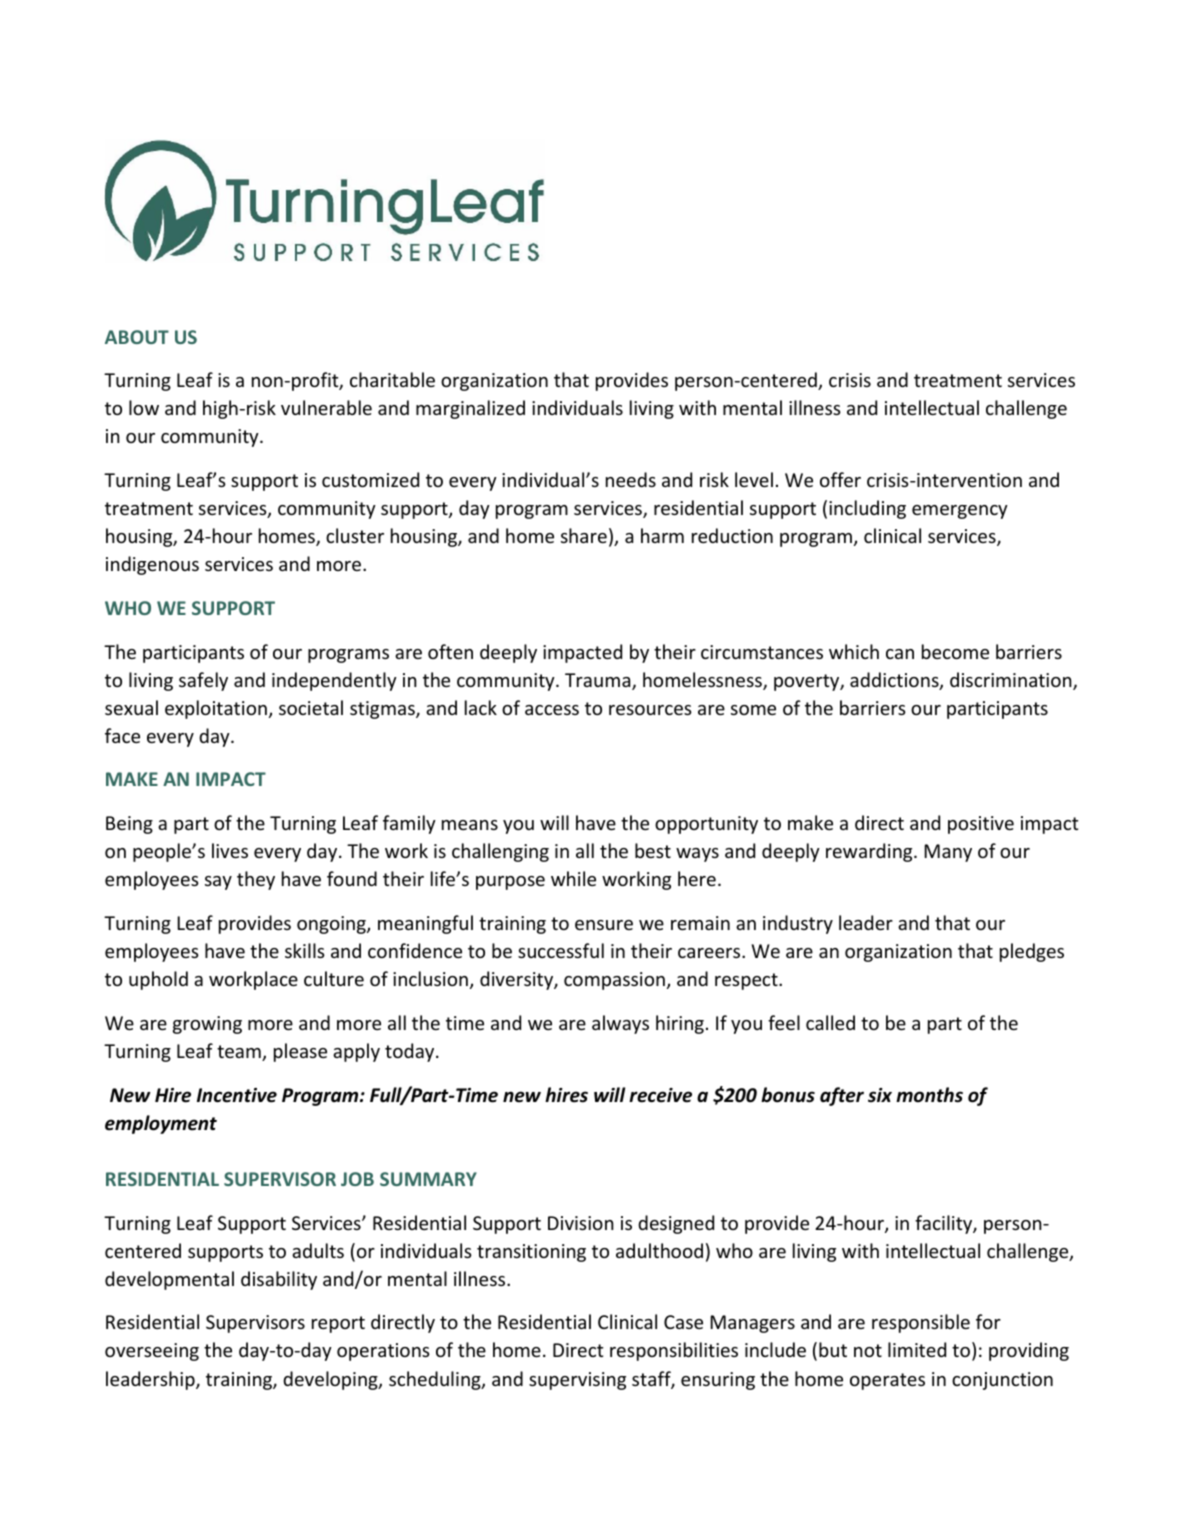 This screenshot has width=1187, height=1536. I want to click on ABOUT, so click(137, 337).
